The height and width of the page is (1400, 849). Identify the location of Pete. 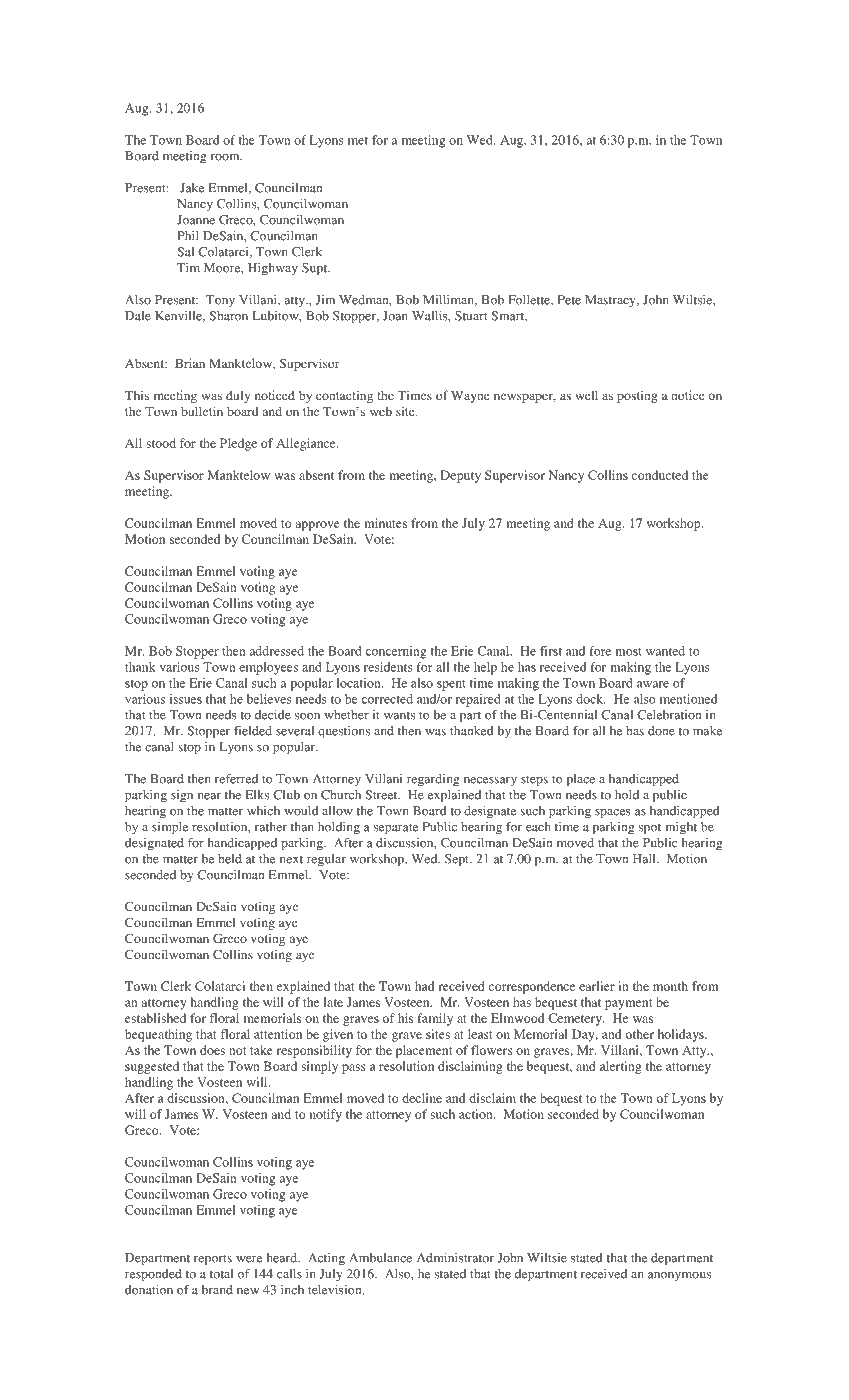
(569, 300).
